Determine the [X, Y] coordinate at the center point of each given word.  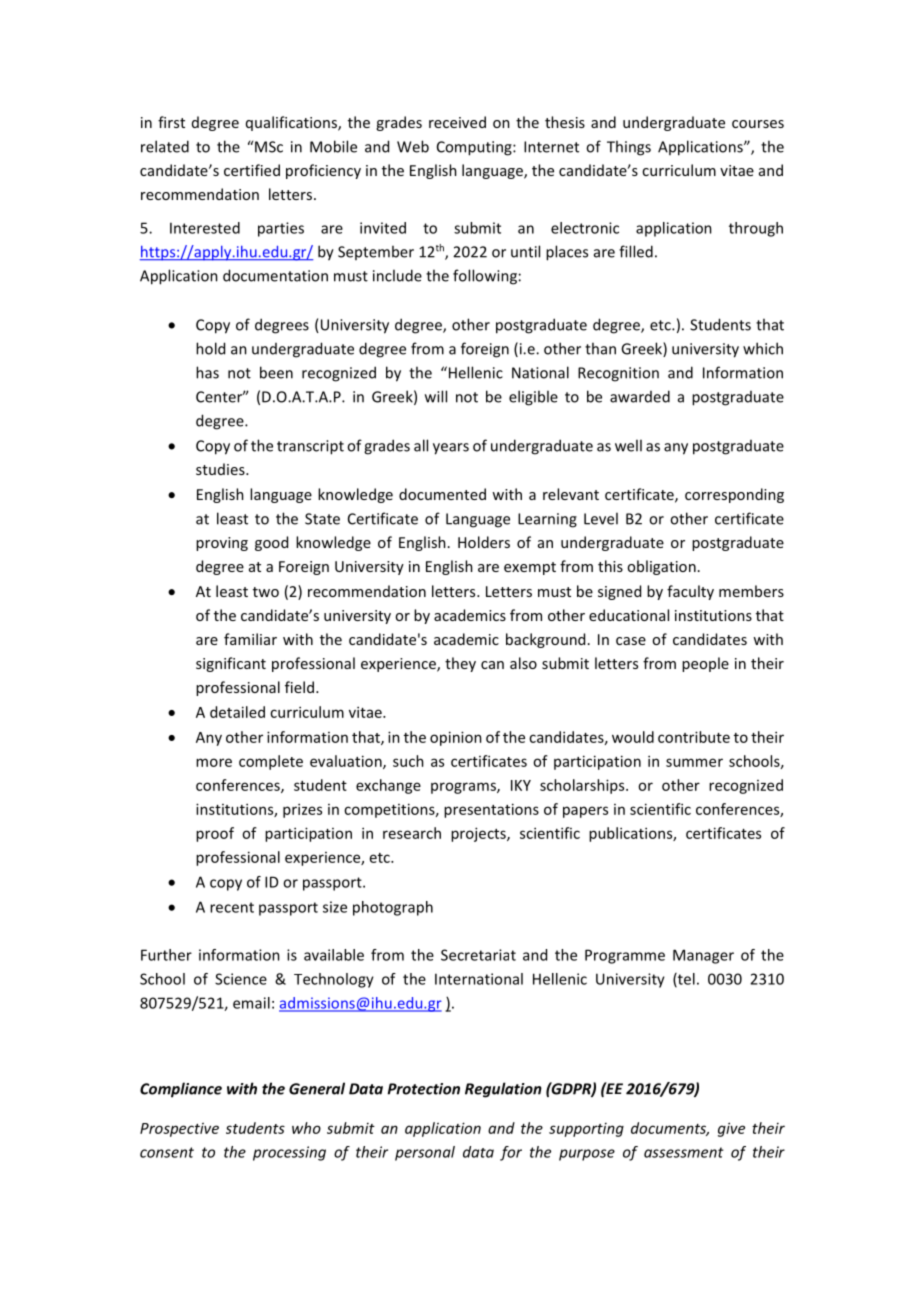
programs [464, 788]
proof [215, 834]
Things [629, 148]
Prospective [179, 1130]
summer [694, 762]
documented [442, 494]
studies [221, 469]
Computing [475, 148]
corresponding [734, 495]
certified [252, 170]
